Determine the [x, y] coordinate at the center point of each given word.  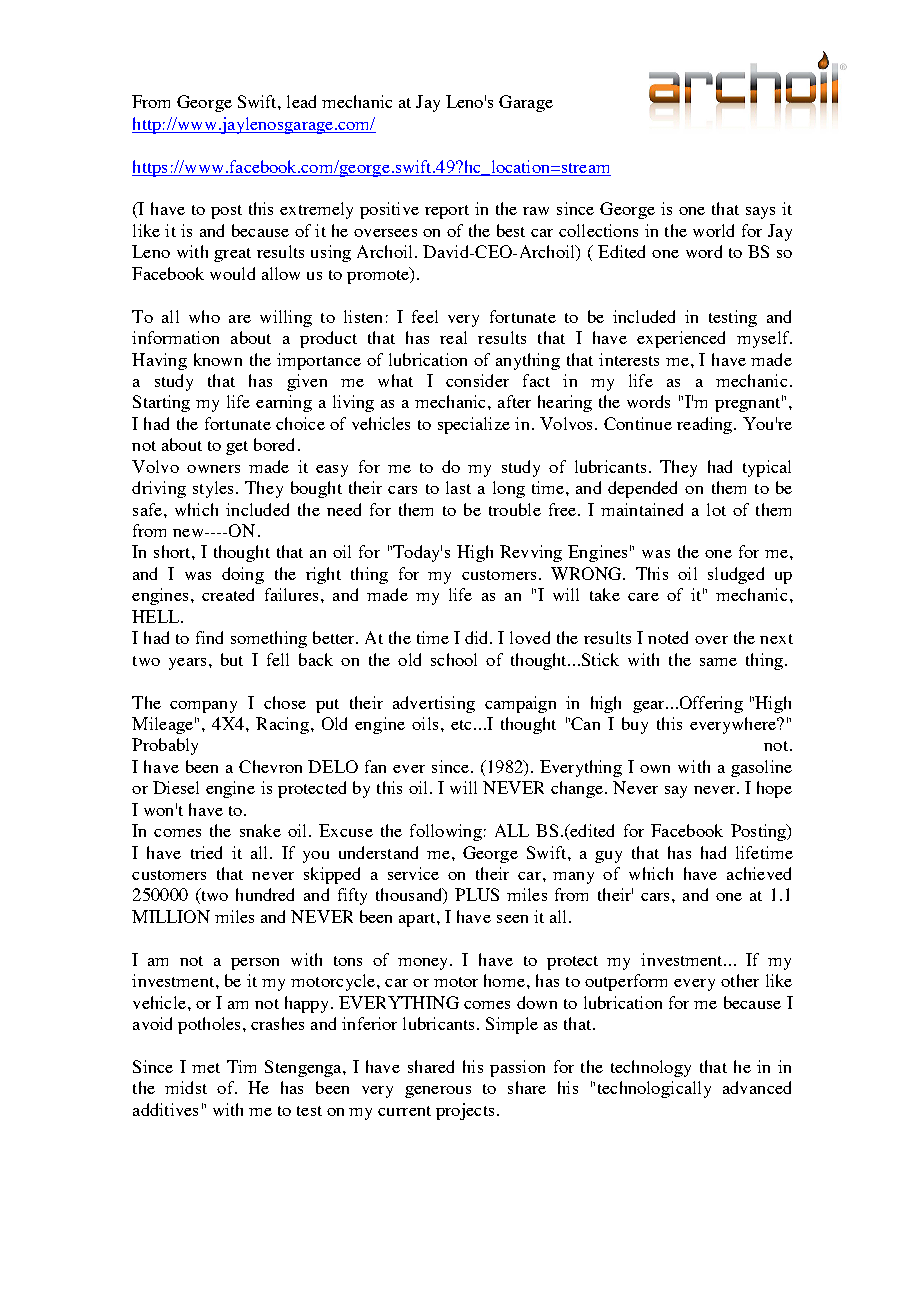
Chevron [270, 766]
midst [186, 1087]
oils [425, 723]
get [237, 448]
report [447, 212]
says [760, 213]
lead [301, 101]
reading [706, 425]
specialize [474, 425]
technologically [654, 1089]
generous [438, 1092]
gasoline [761, 768]
